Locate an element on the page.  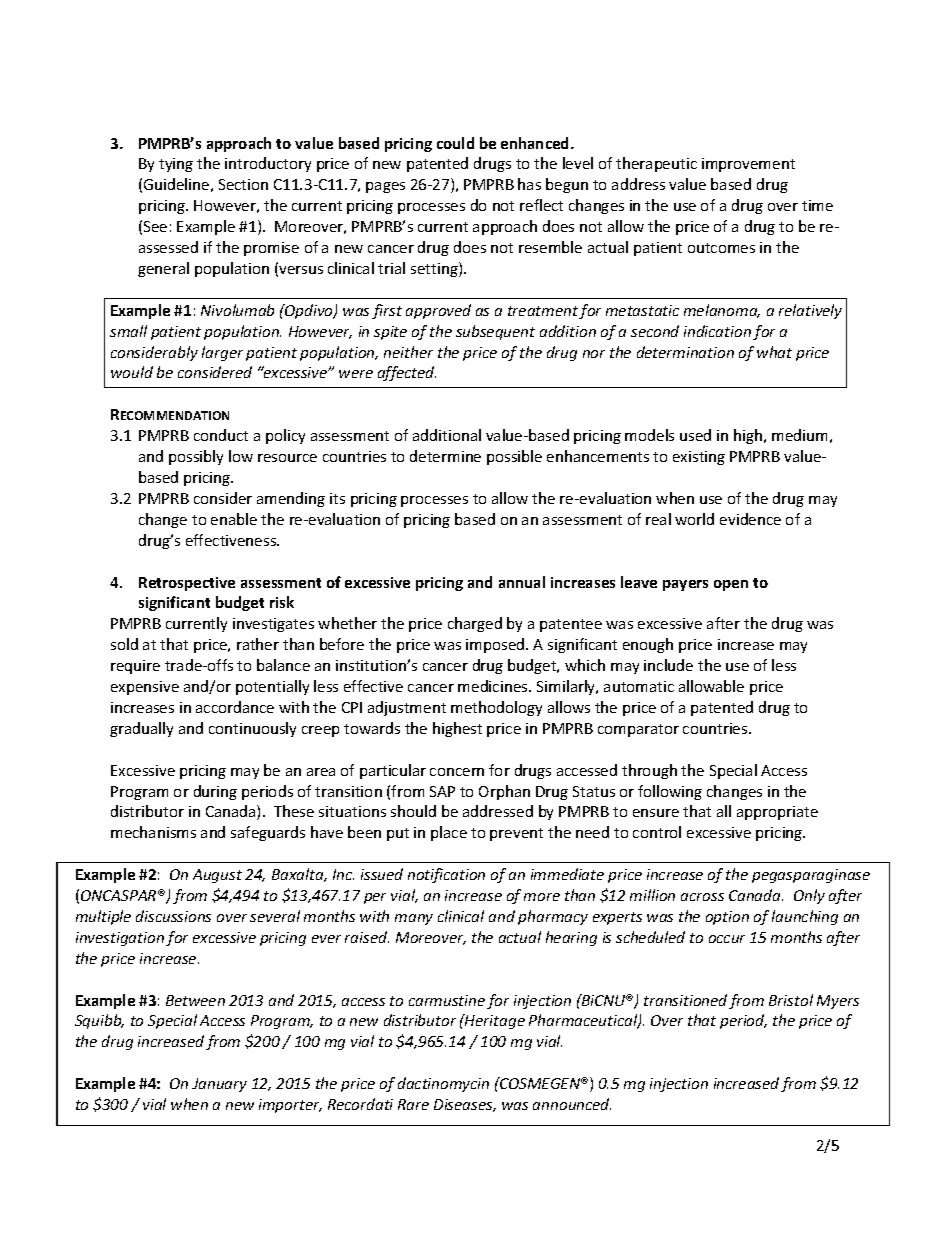
Rare is located at coordinates (413, 1104).
